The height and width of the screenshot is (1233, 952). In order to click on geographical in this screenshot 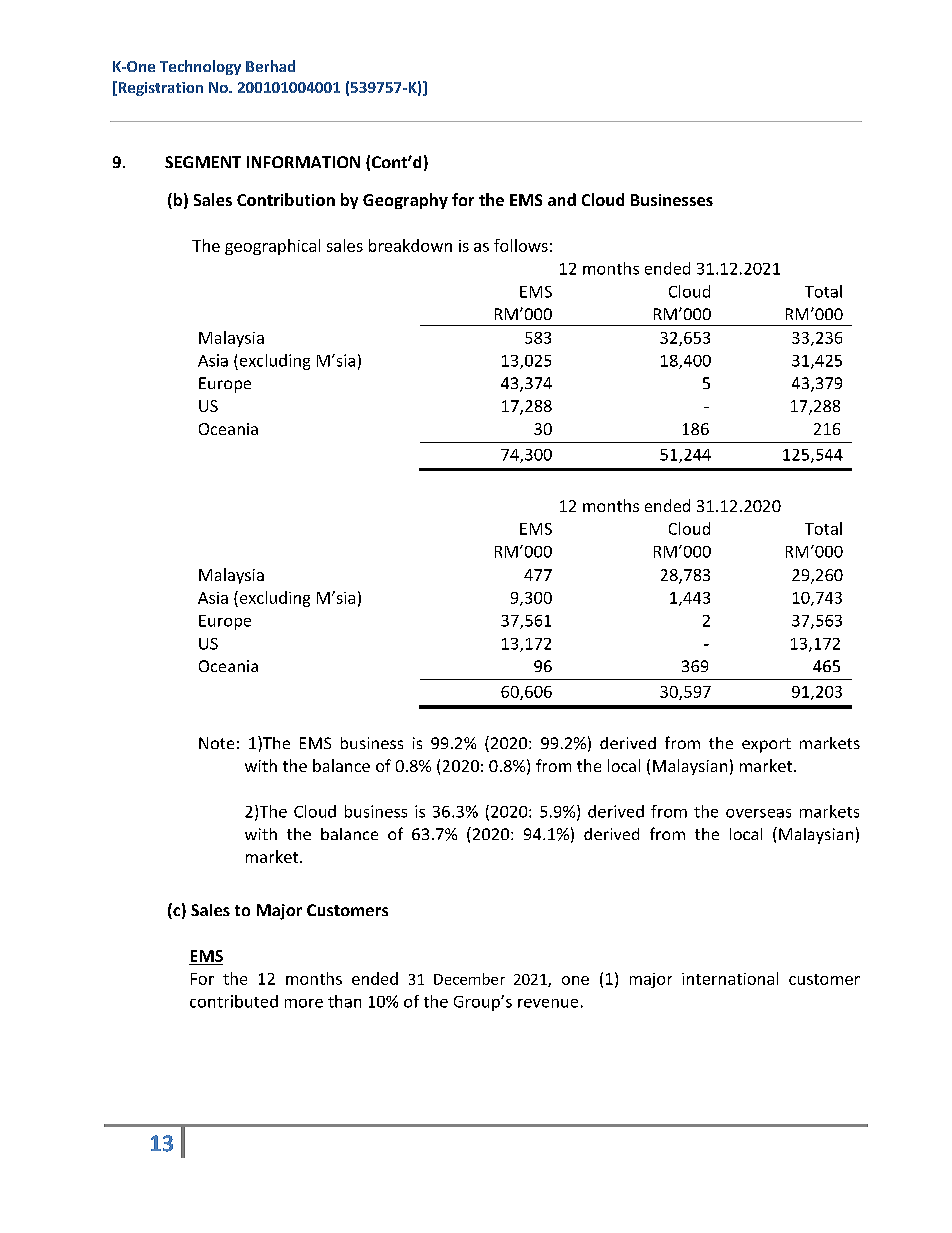, I will do `click(272, 247)`.
